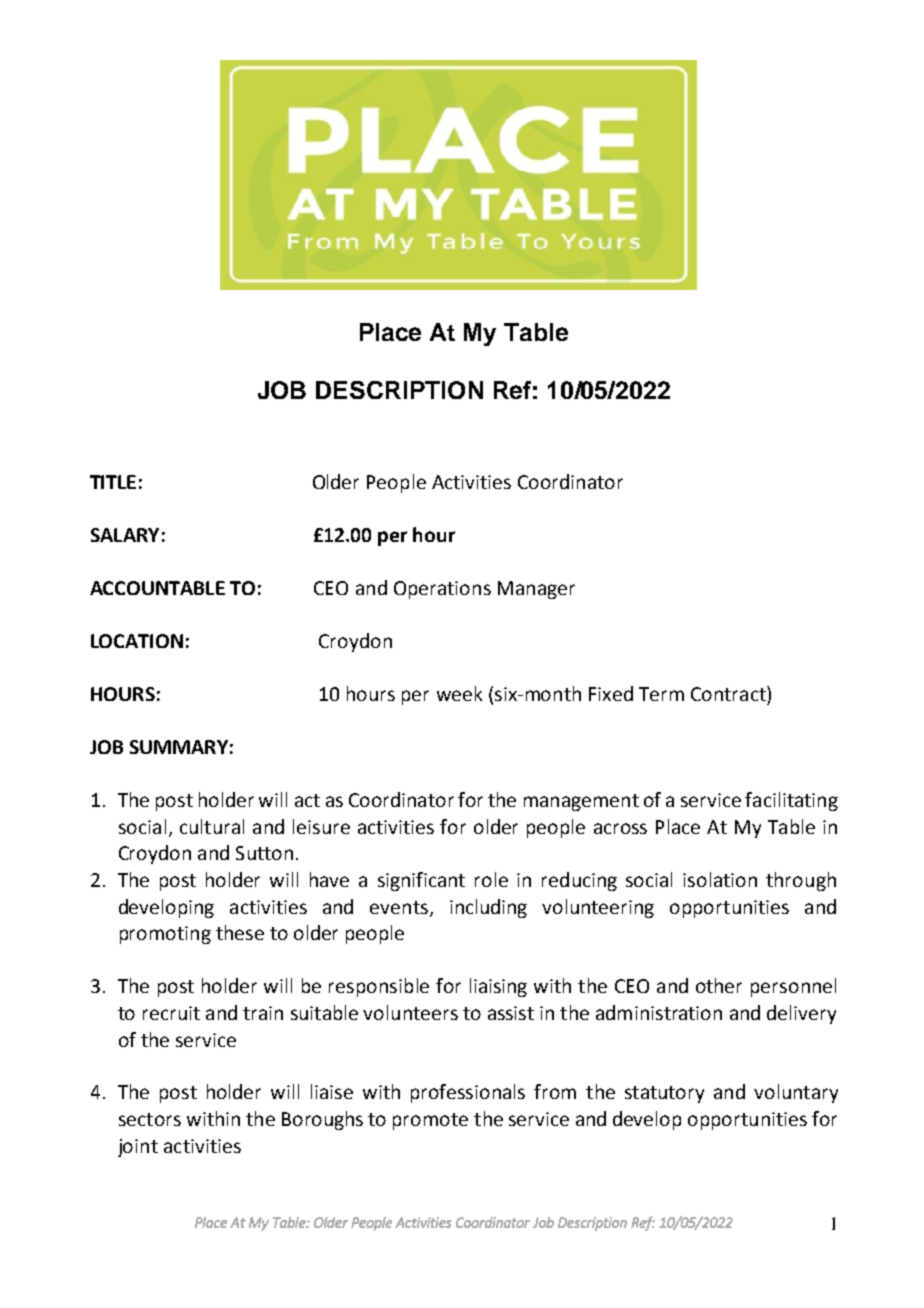  I want to click on sectors, so click(150, 1119).
